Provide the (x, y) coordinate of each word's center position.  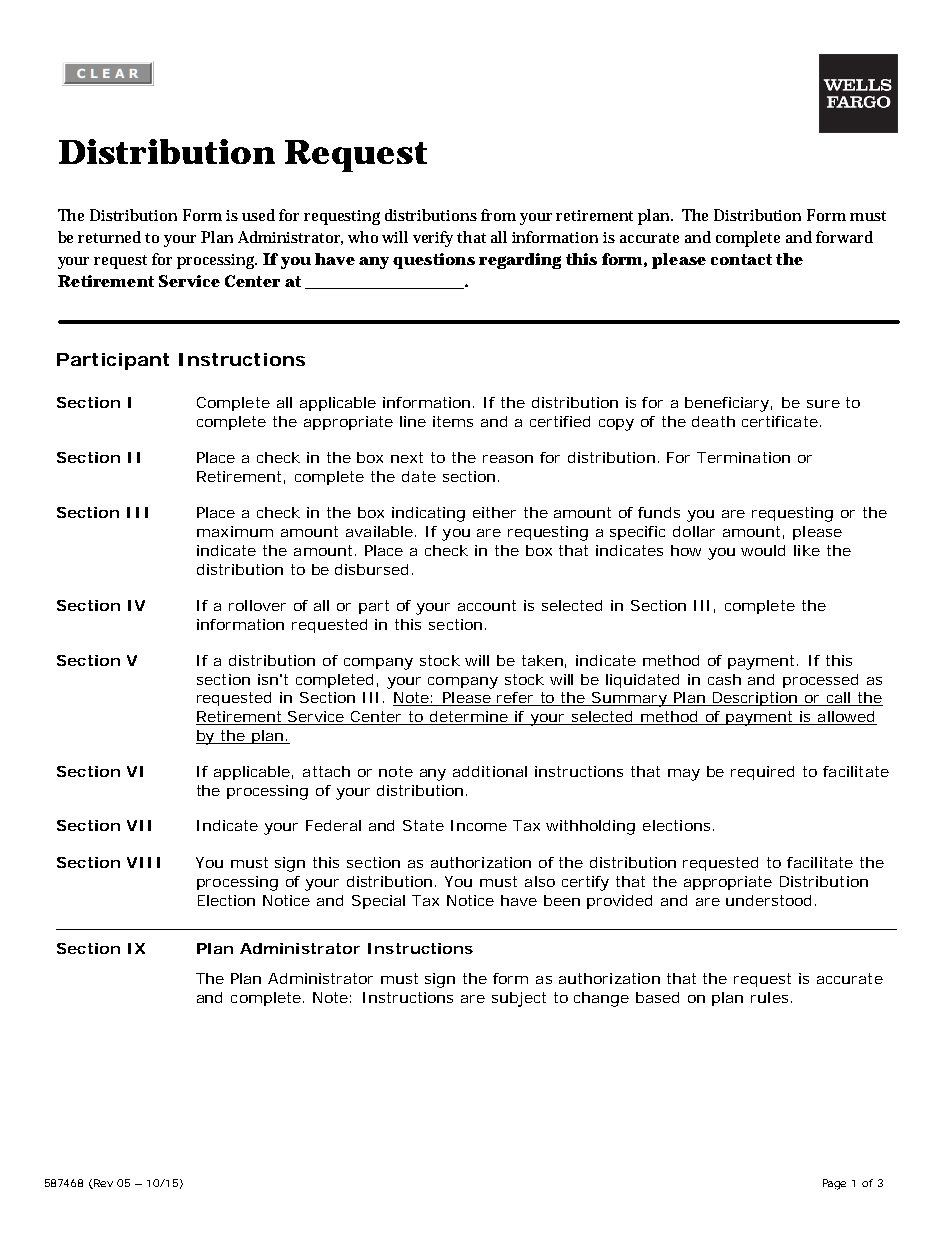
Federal (333, 825)
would (763, 550)
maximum (235, 531)
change (601, 999)
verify (435, 239)
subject (519, 999)
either (494, 512)
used (258, 215)
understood (768, 900)
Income (479, 825)
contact (741, 259)
